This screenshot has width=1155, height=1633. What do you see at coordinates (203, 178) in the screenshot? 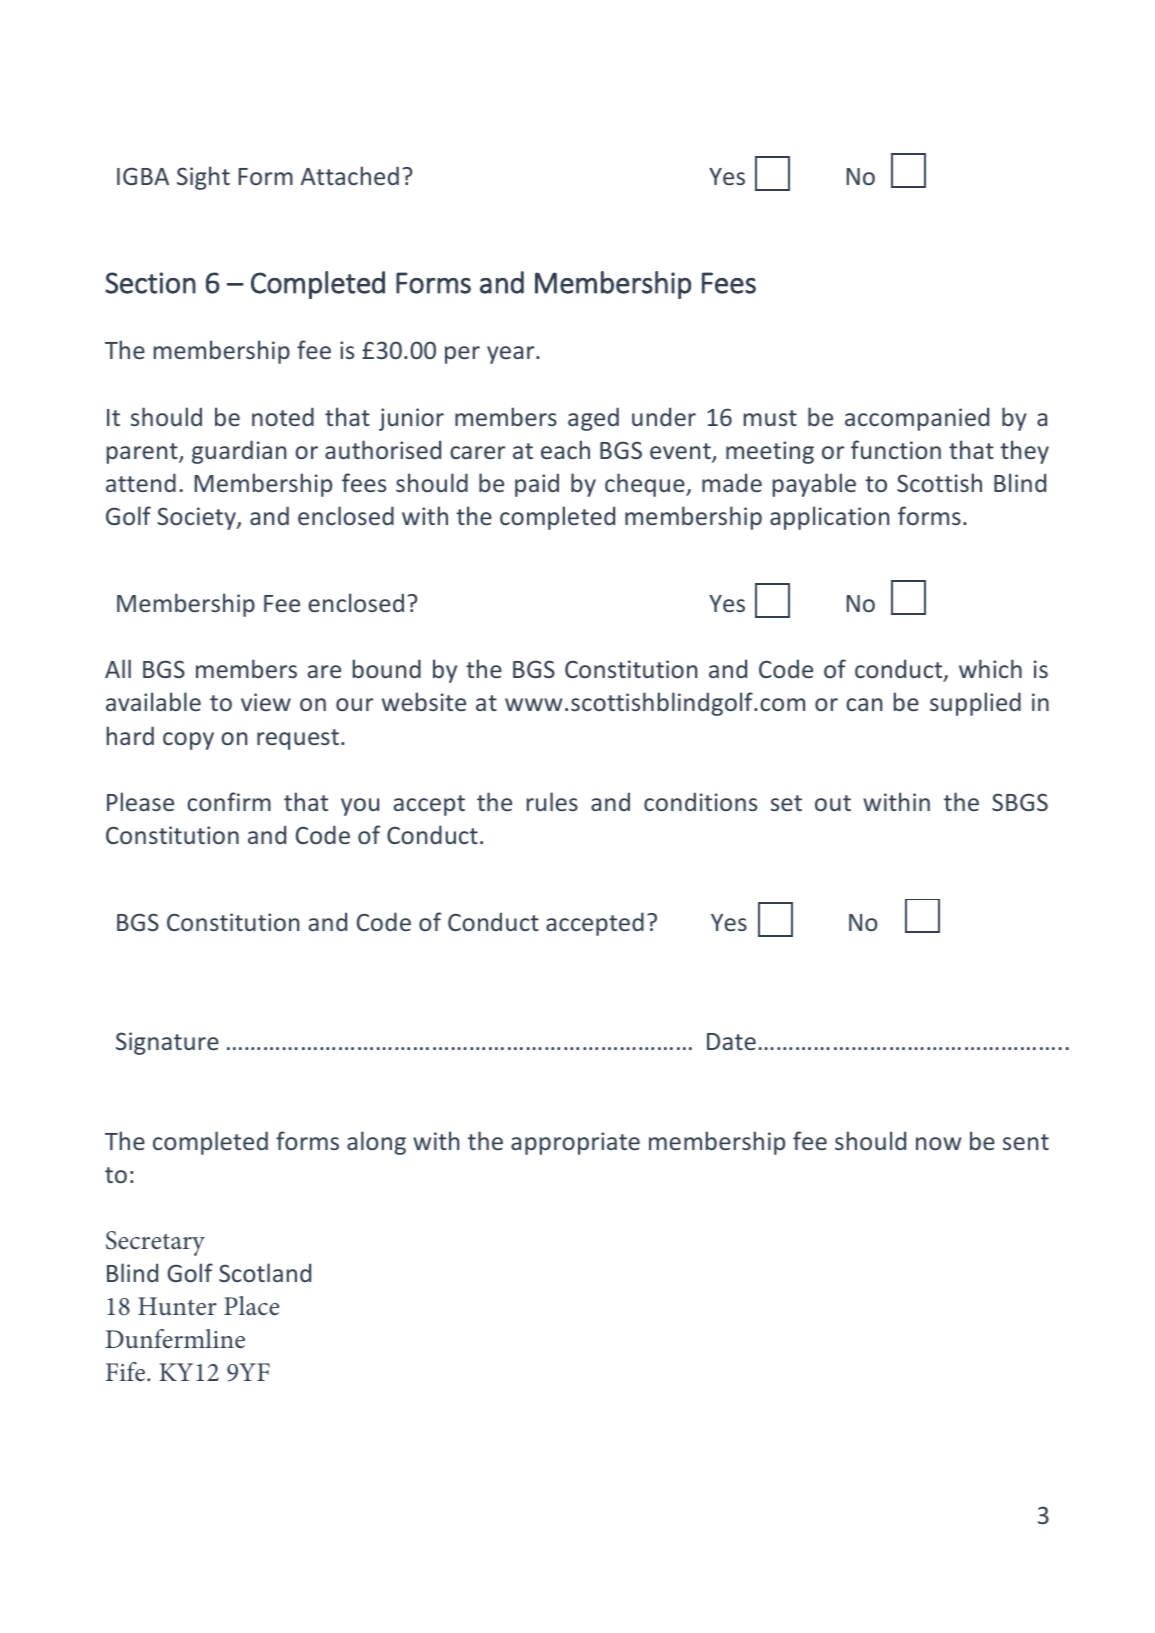
I see `Sight` at bounding box center [203, 178].
